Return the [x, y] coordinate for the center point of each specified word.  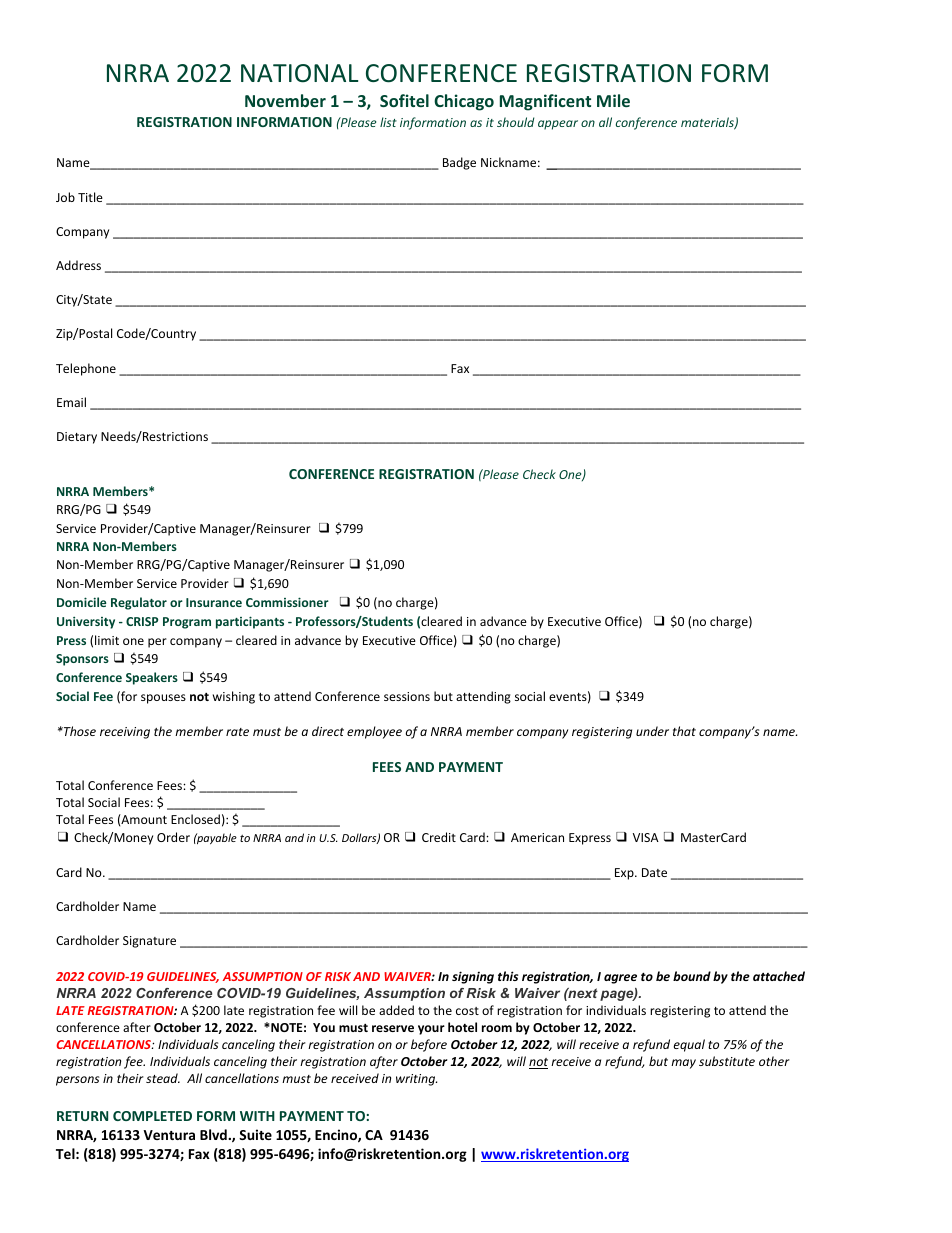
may [683, 1064]
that [684, 731]
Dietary [77, 438]
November [285, 100]
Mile [613, 100]
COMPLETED [152, 1116]
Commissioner [287, 602]
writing [416, 1080]
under [652, 731]
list [388, 122]
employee [374, 732]
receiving [125, 733]
